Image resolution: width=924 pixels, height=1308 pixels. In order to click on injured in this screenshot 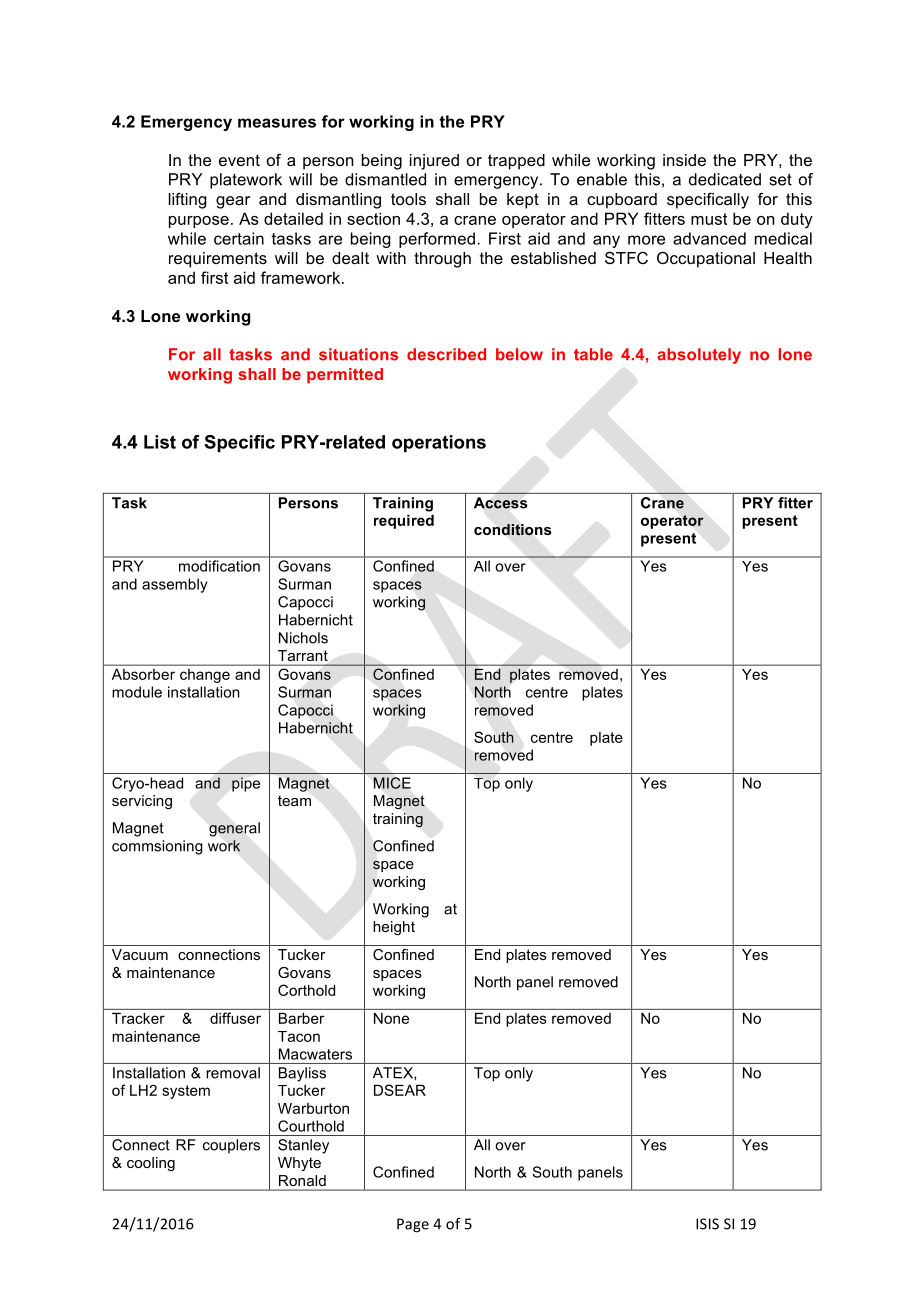, I will do `click(434, 162)`.
